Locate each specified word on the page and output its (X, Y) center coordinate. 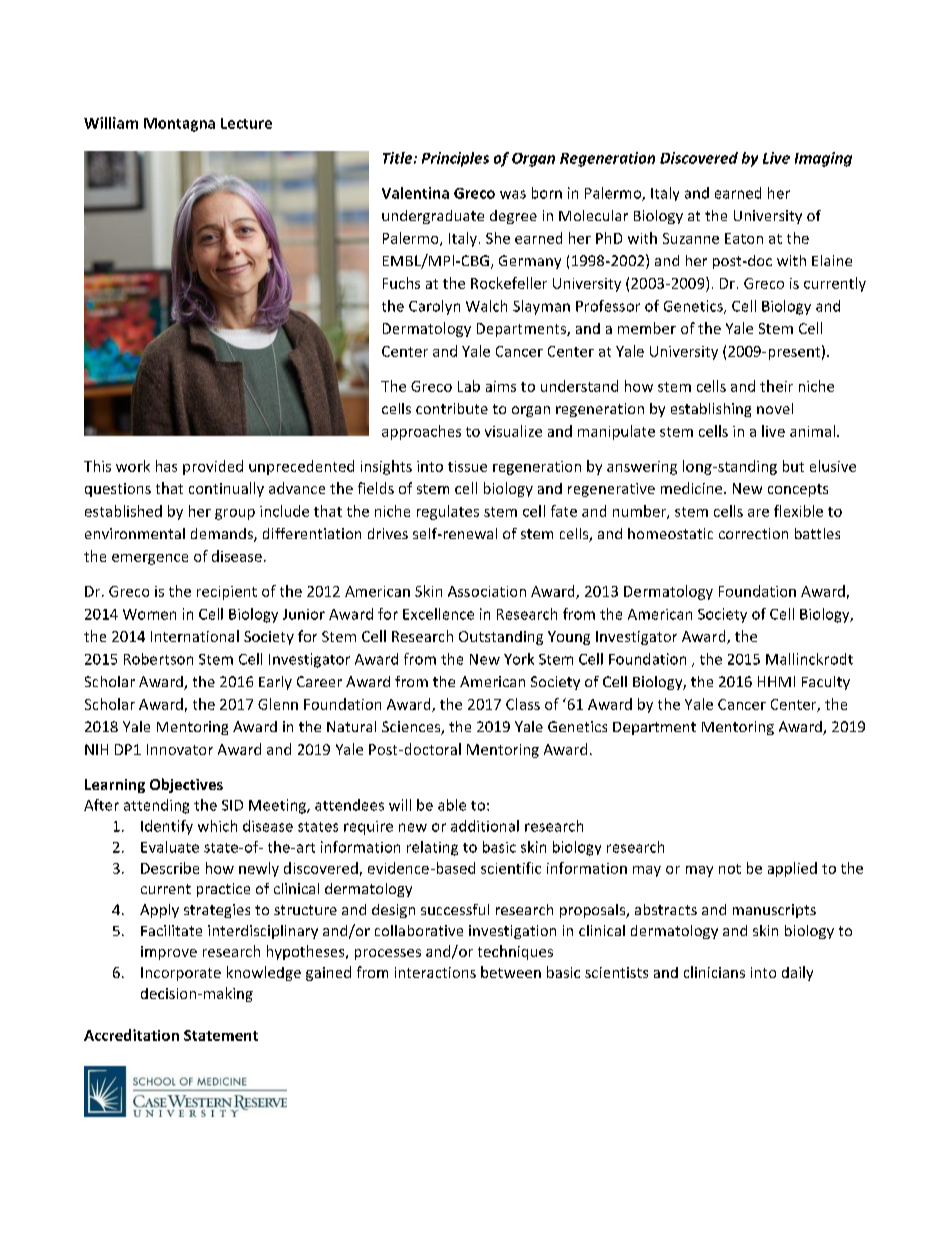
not (730, 869)
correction (753, 533)
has (166, 466)
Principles (455, 159)
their (776, 386)
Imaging (823, 159)
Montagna (179, 125)
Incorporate (181, 974)
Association (487, 591)
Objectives (186, 785)
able (452, 805)
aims (501, 386)
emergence (150, 559)
